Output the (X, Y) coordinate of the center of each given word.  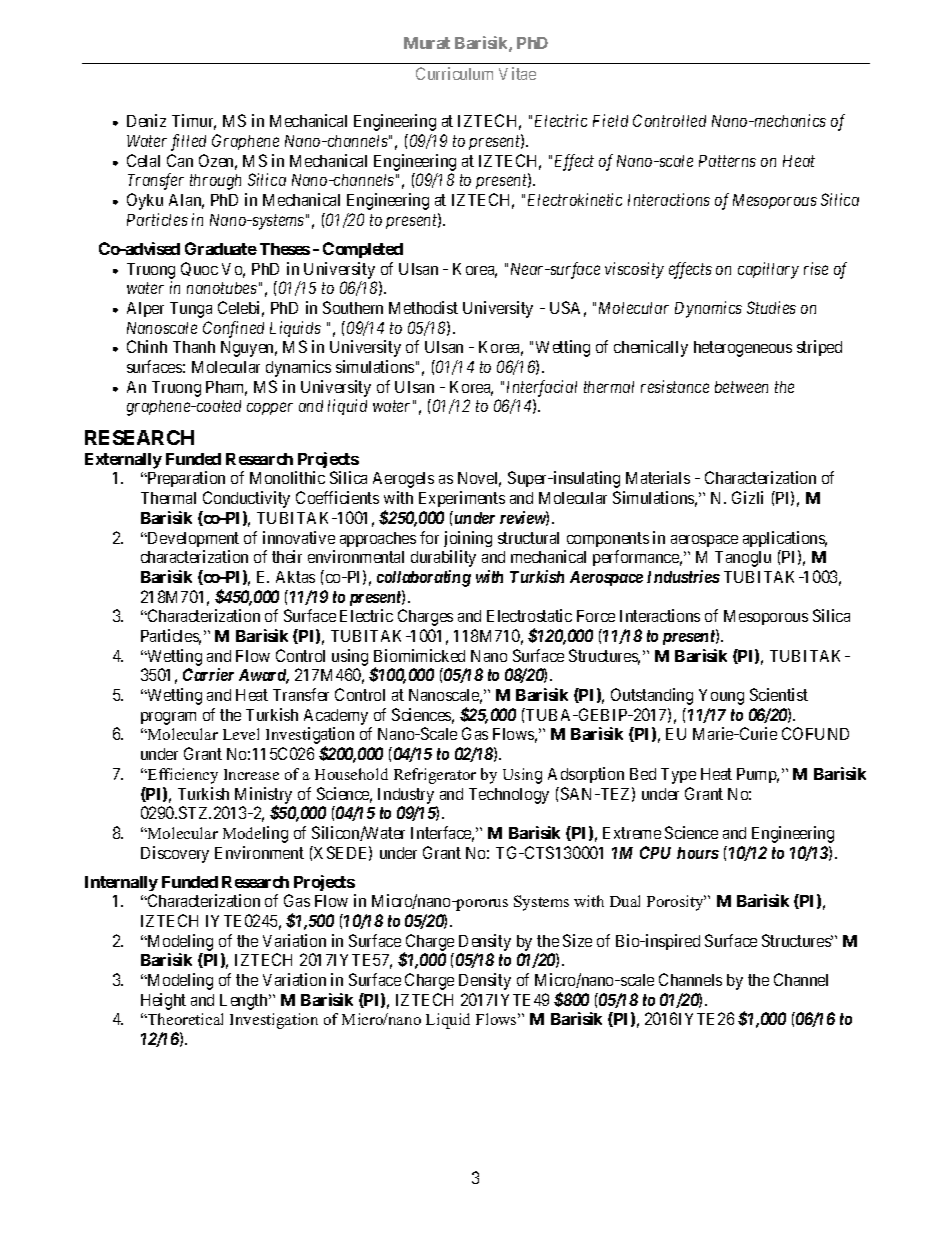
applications (785, 539)
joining (468, 539)
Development (192, 539)
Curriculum (454, 73)
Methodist (423, 307)
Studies (771, 307)
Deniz (146, 120)
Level (241, 734)
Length (245, 1002)
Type (678, 776)
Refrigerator (435, 776)
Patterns (727, 161)
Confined (233, 329)
